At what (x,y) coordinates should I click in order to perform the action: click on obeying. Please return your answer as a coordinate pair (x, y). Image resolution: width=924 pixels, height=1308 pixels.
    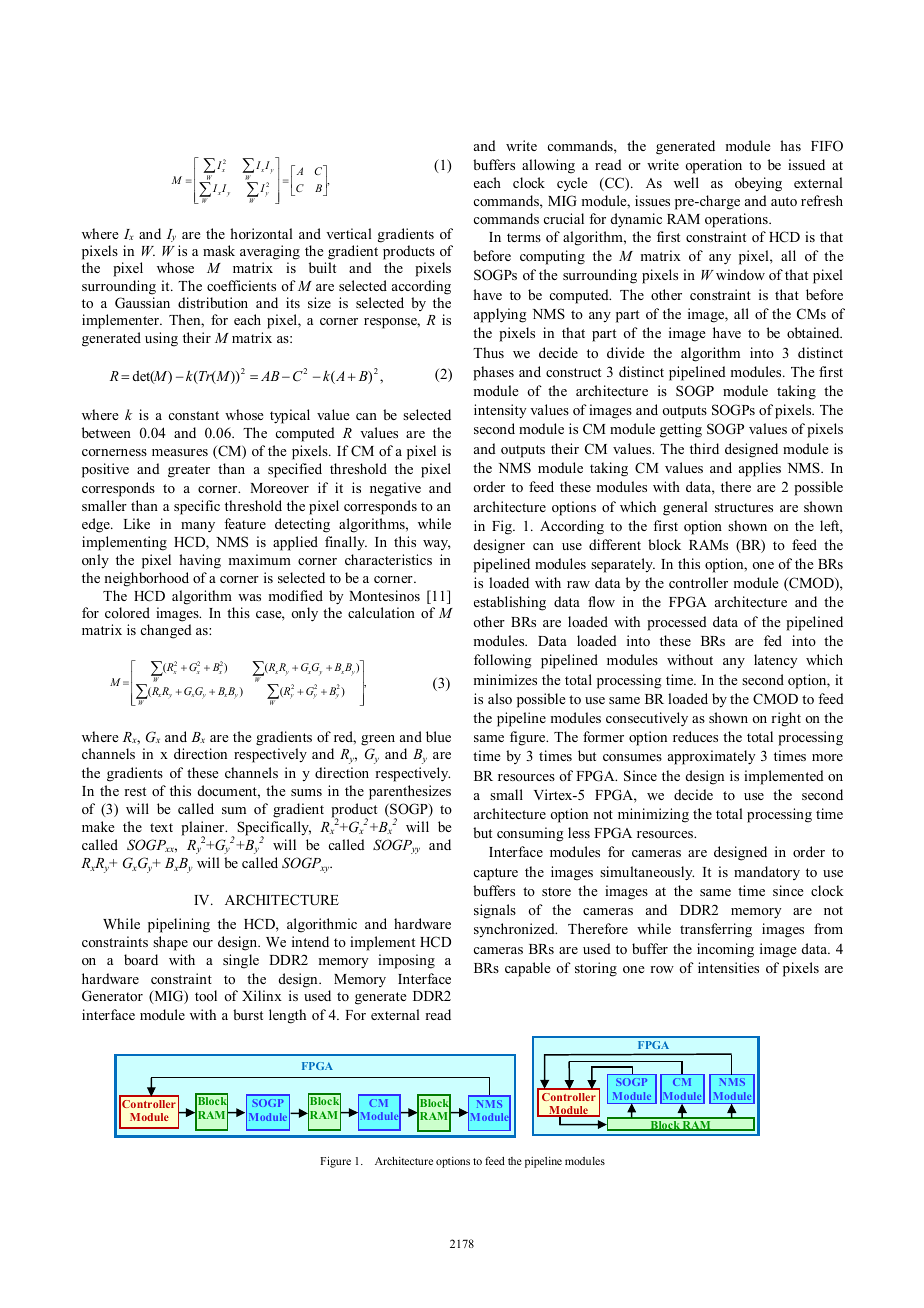
    Looking at the image, I should click on (758, 184).
